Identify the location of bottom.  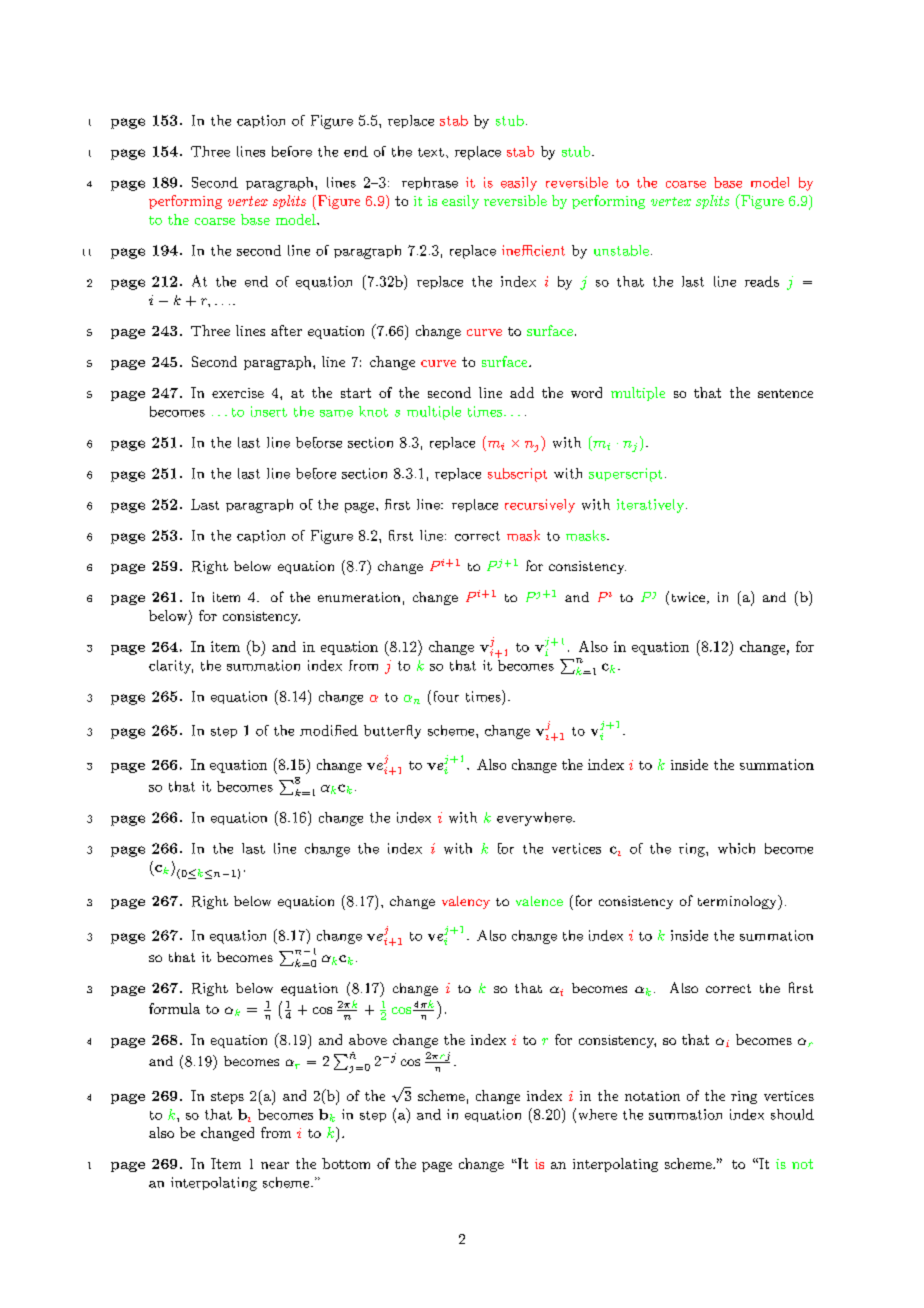
(346, 1163).
